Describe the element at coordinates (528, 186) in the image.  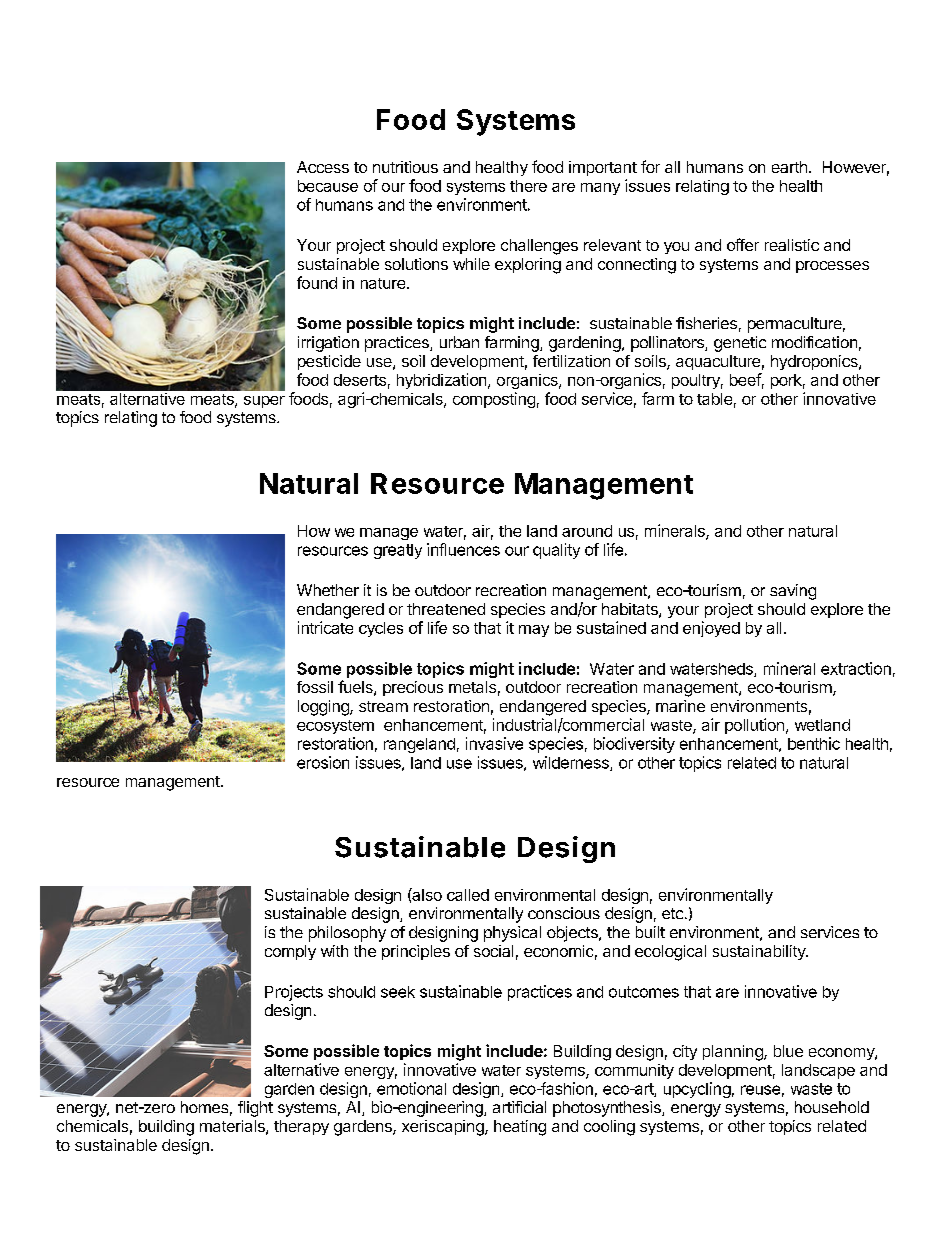
I see `there` at that location.
